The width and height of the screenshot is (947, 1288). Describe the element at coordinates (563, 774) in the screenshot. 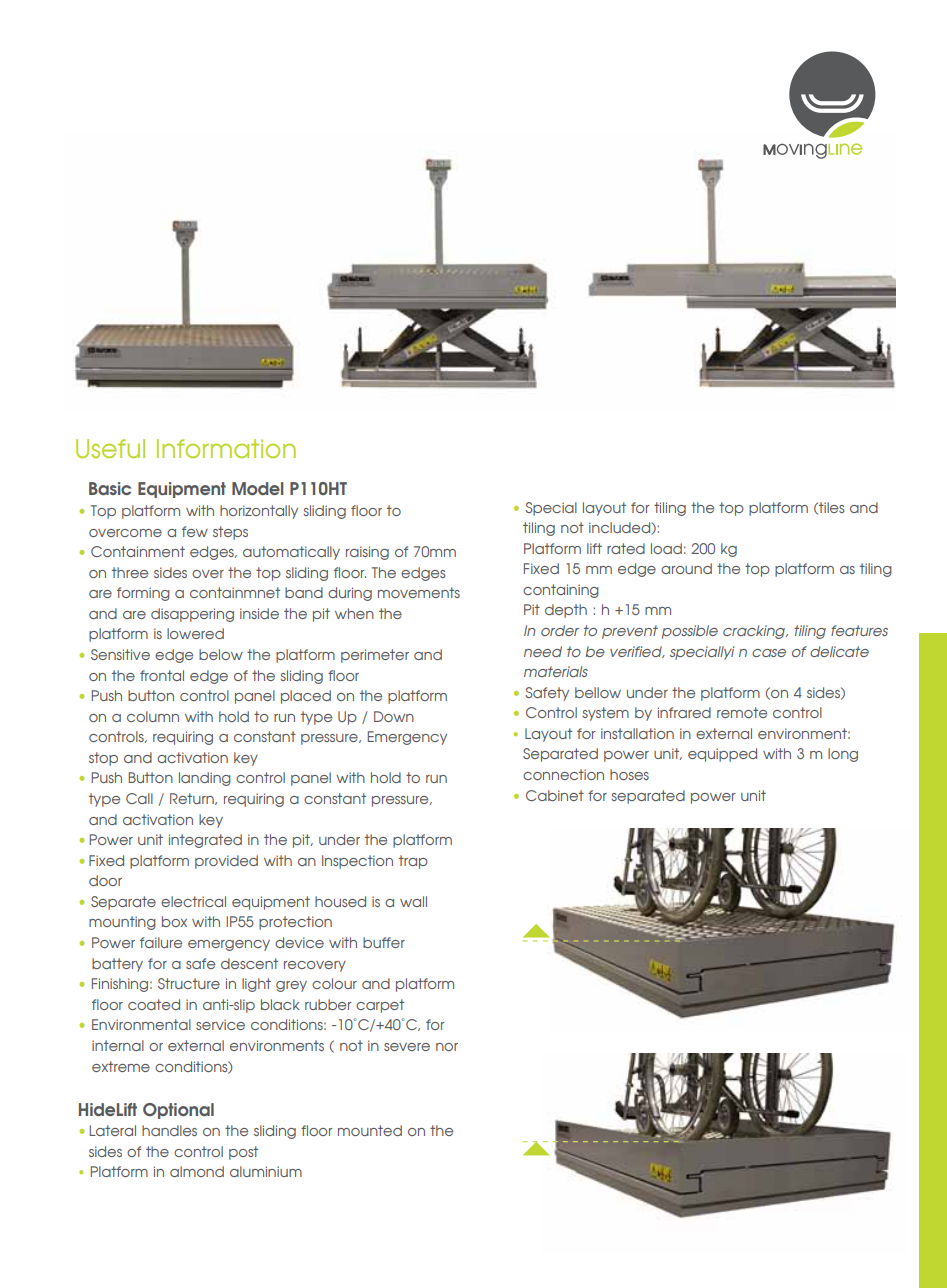

I see `connection` at that location.
